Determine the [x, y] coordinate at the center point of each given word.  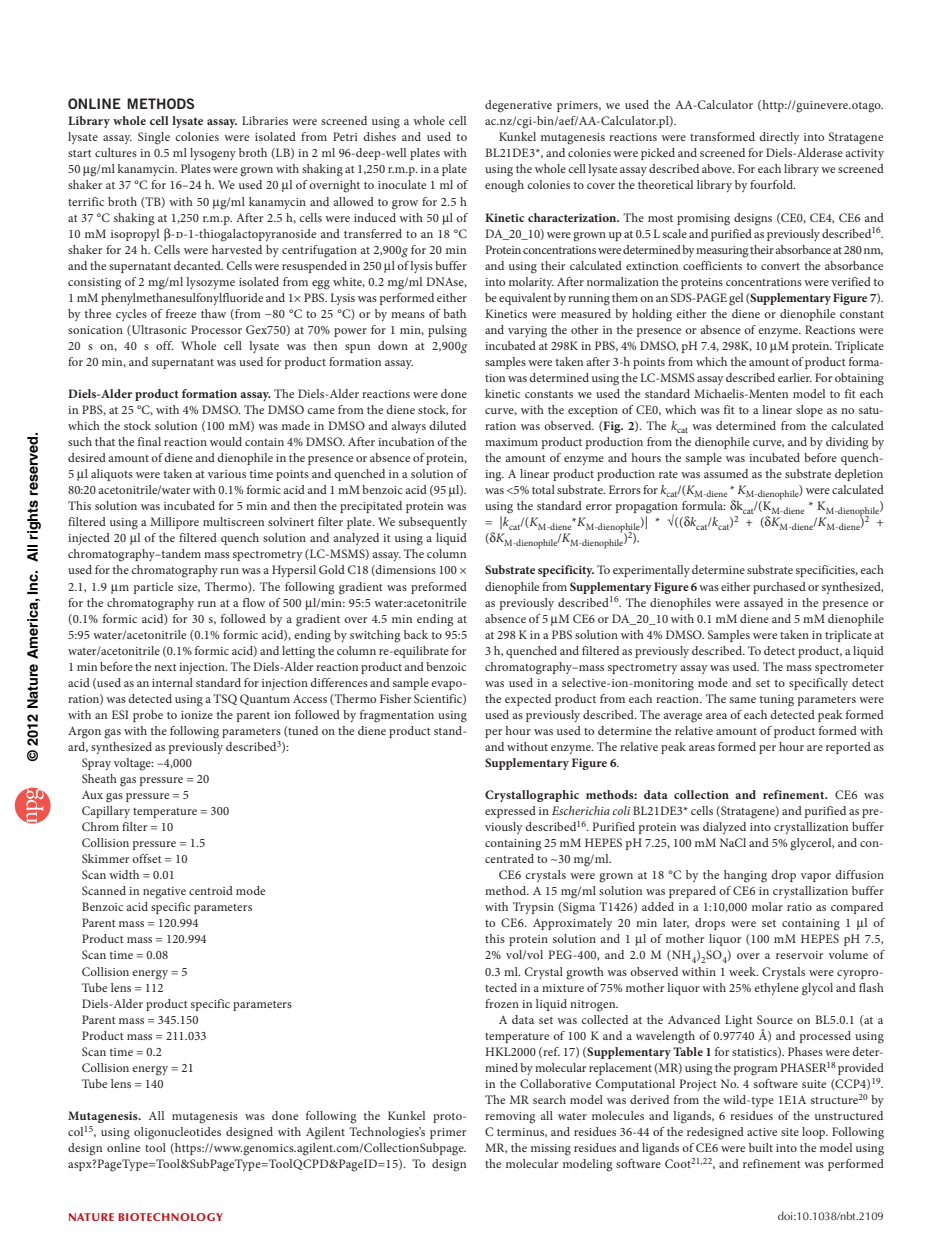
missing [551, 1150]
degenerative [518, 106]
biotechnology [170, 1217]
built [761, 1147]
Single [154, 138]
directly [779, 138]
